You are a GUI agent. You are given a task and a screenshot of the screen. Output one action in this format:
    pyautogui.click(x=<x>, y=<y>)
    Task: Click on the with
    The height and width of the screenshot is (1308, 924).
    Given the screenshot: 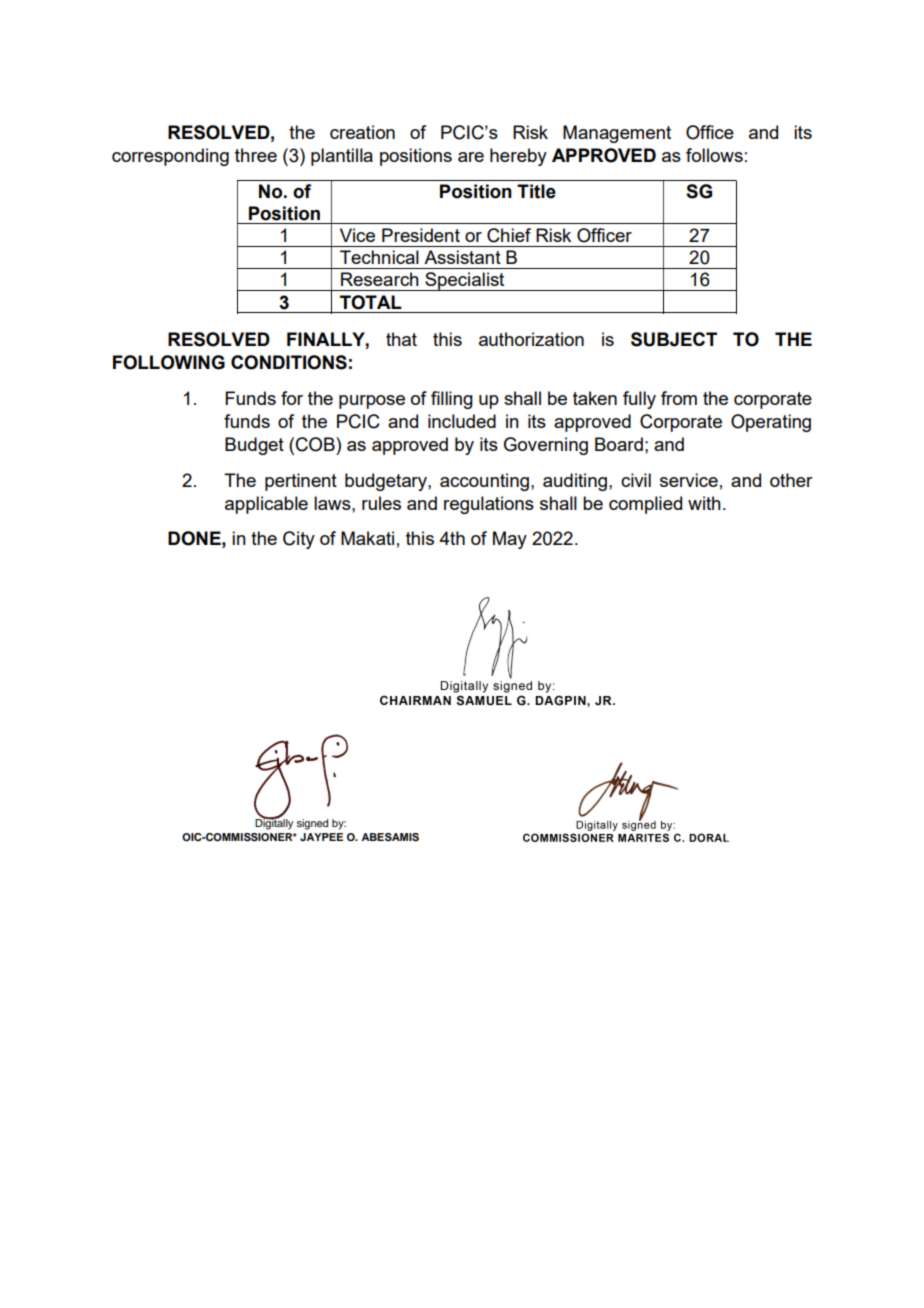 What is the action you would take?
    pyautogui.click(x=704, y=503)
